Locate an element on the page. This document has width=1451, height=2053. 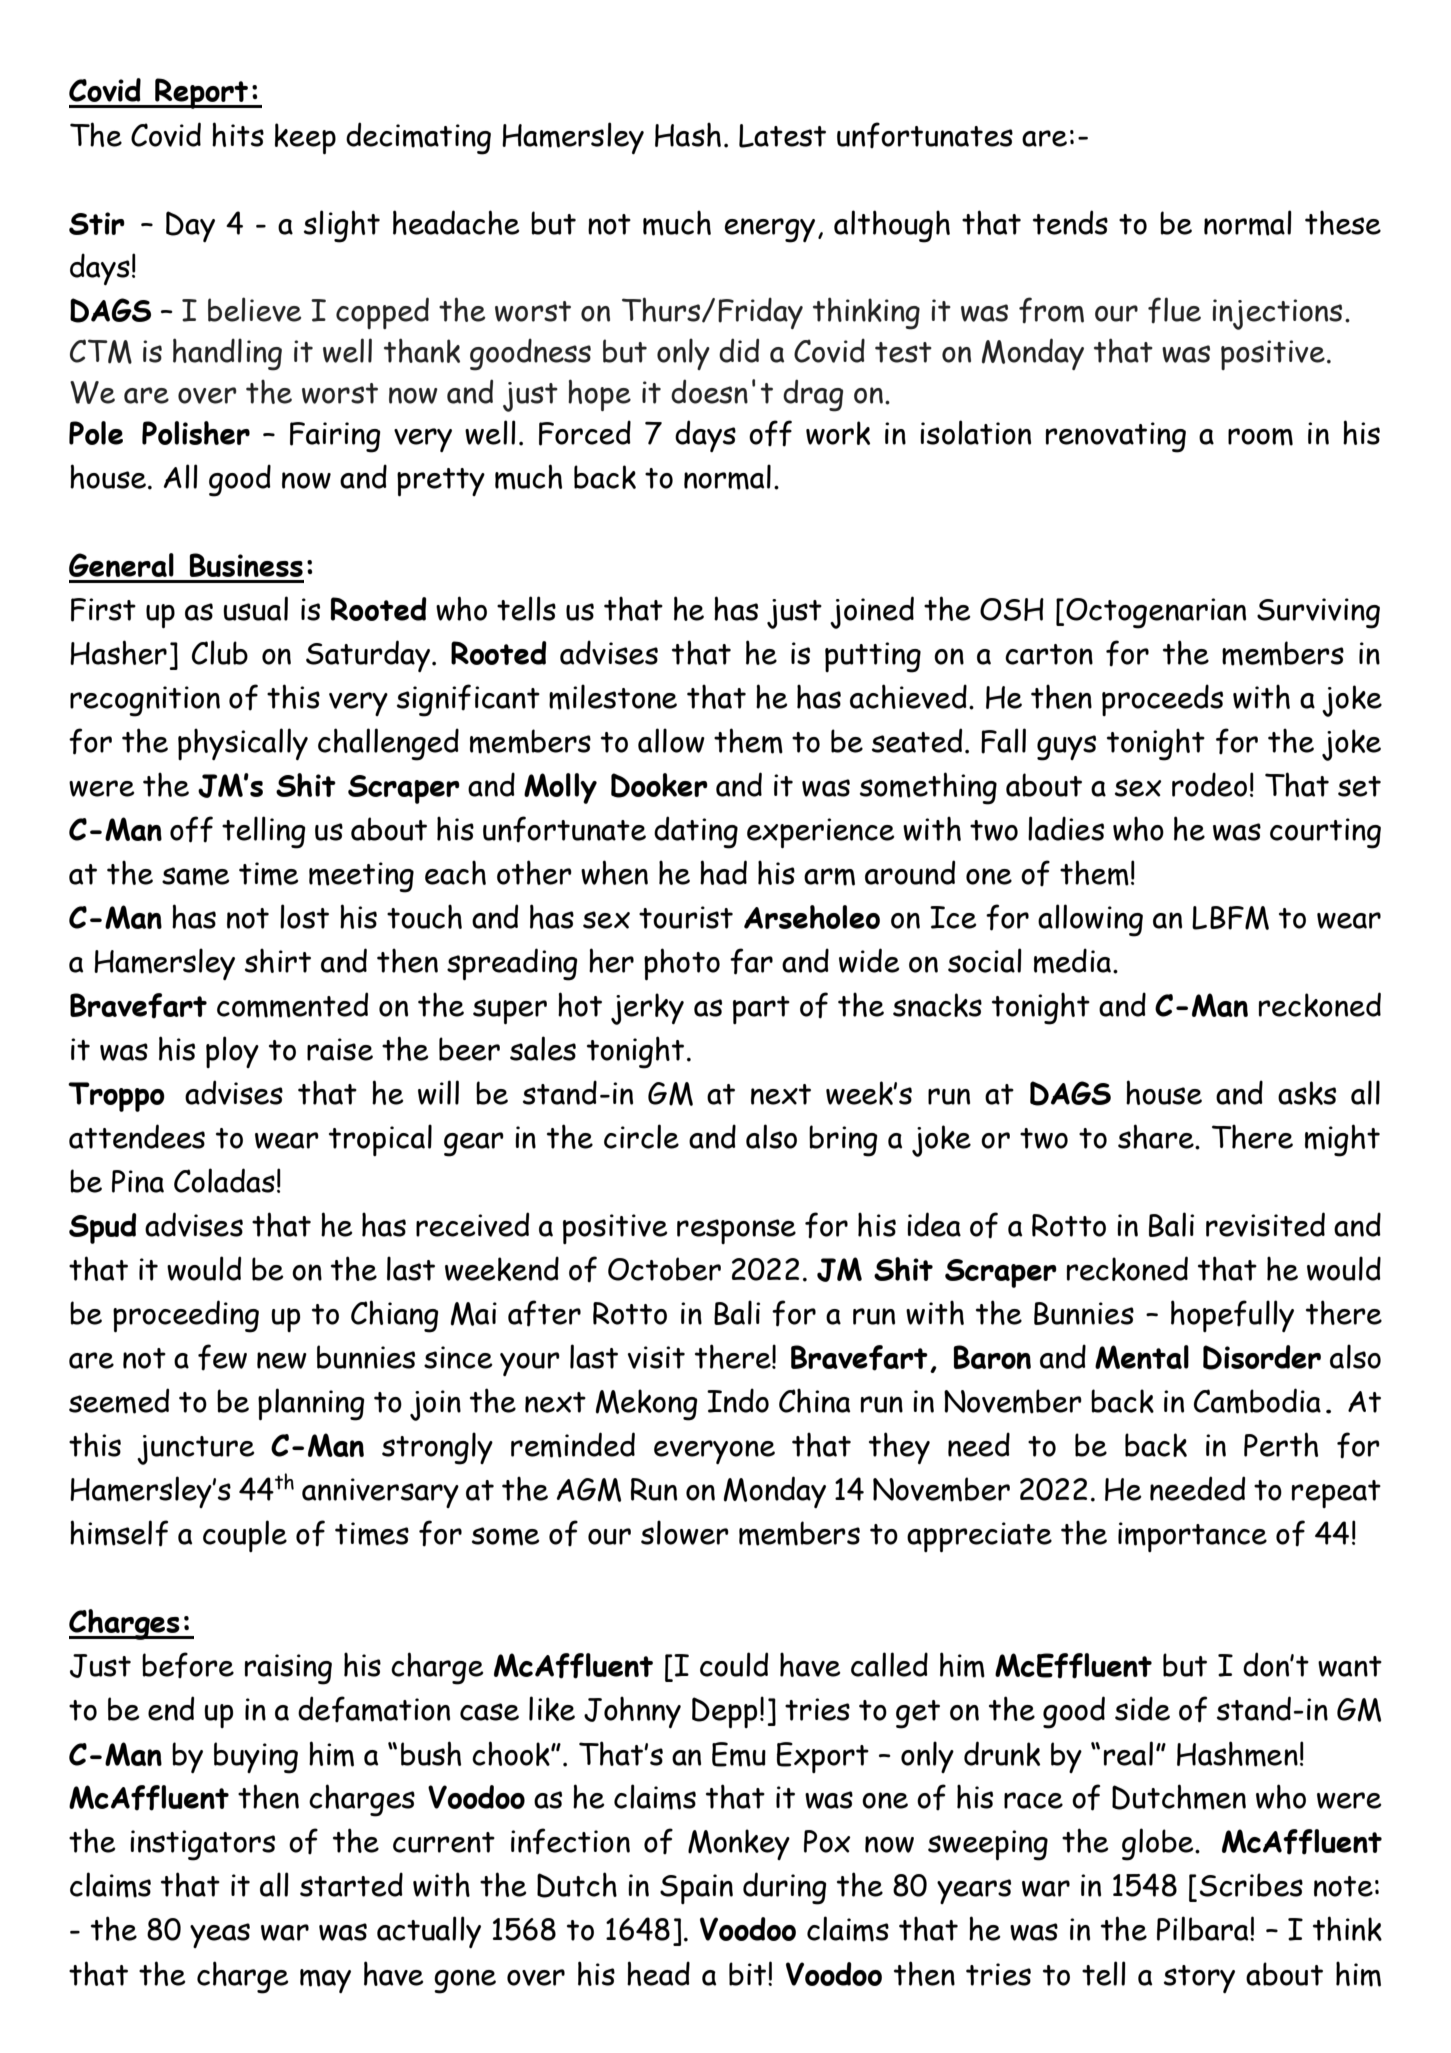
ploy is located at coordinates (232, 1052).
